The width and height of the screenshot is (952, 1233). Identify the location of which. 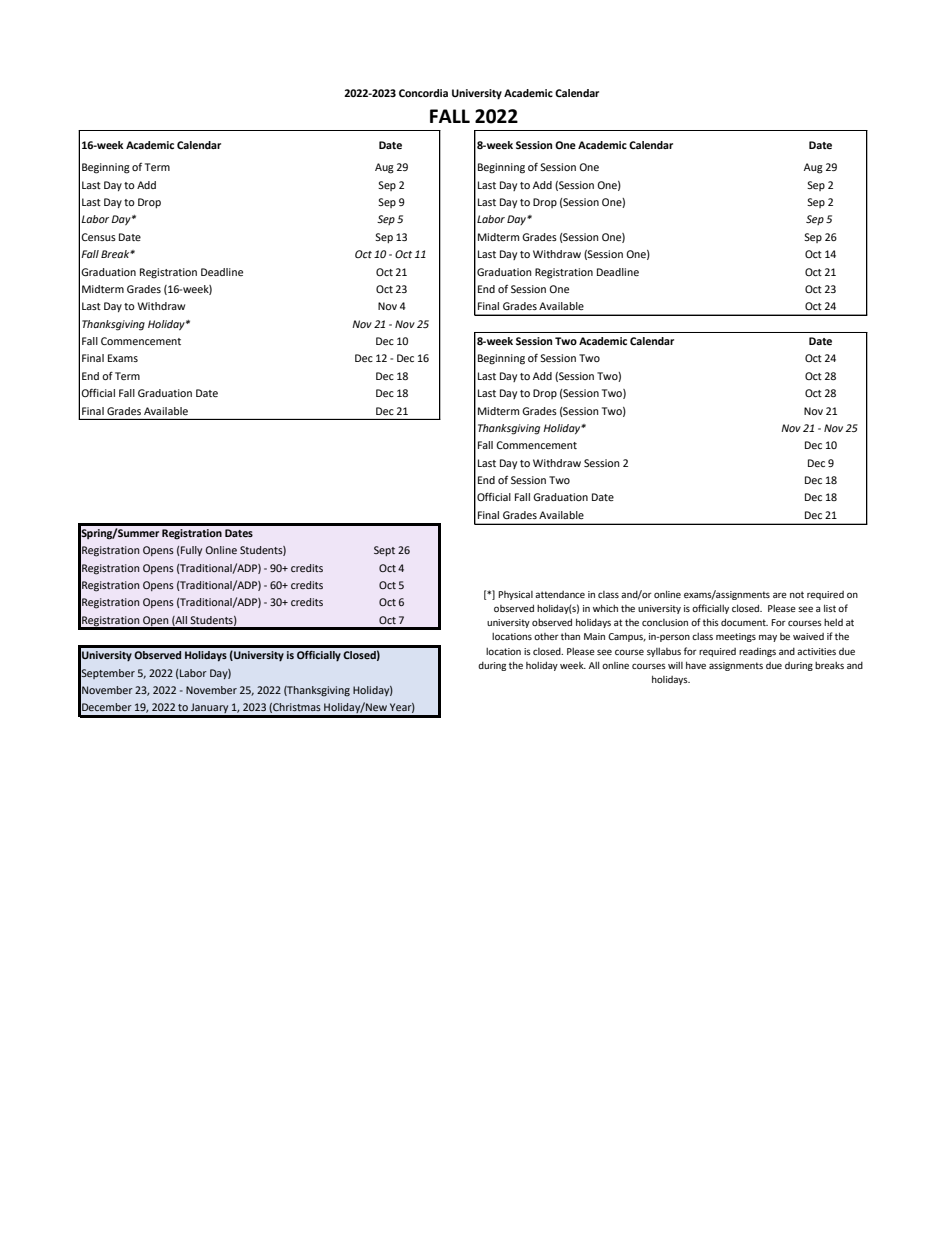
(605, 608).
